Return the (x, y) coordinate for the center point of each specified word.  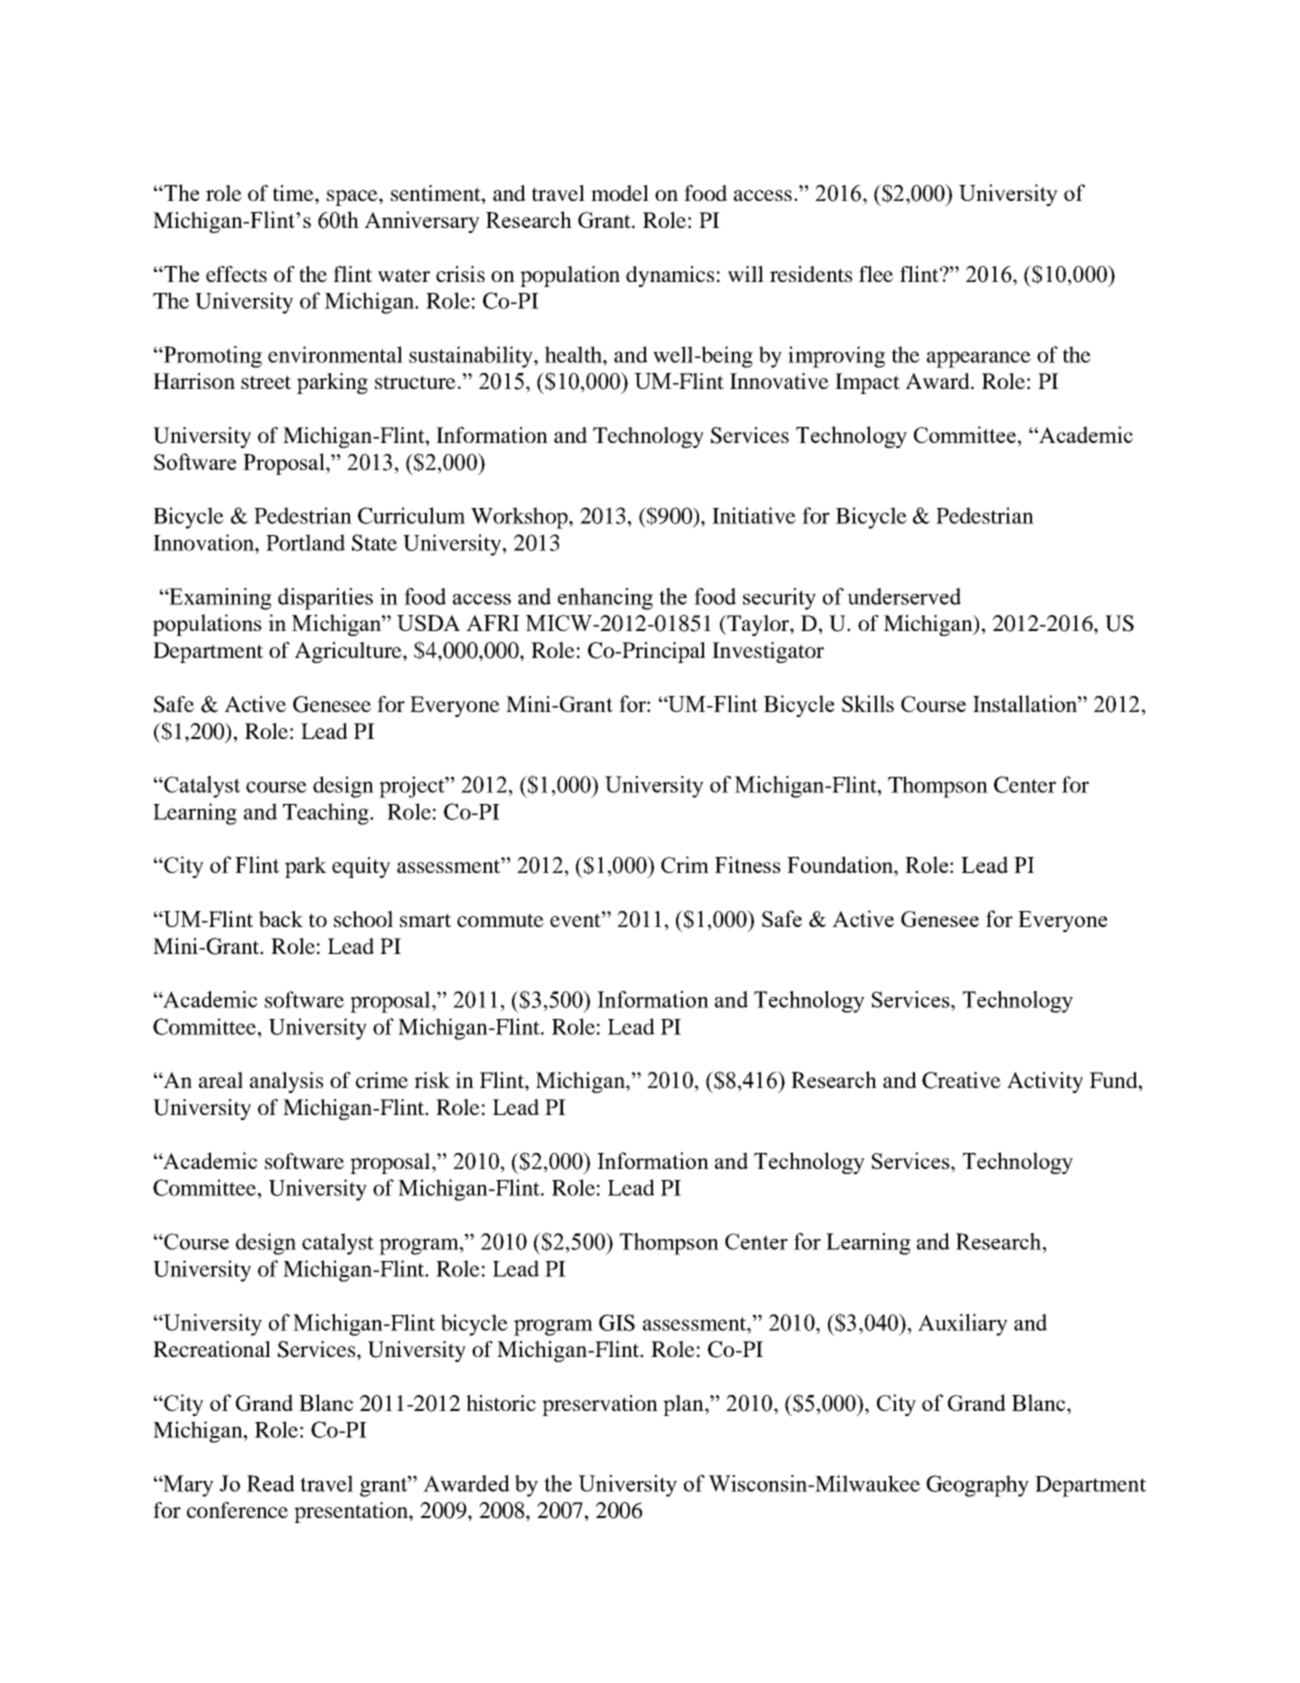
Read (271, 1483)
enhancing (605, 599)
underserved (904, 596)
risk (432, 1080)
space (353, 198)
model (620, 193)
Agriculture (349, 652)
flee (876, 274)
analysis (286, 1082)
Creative (961, 1080)
